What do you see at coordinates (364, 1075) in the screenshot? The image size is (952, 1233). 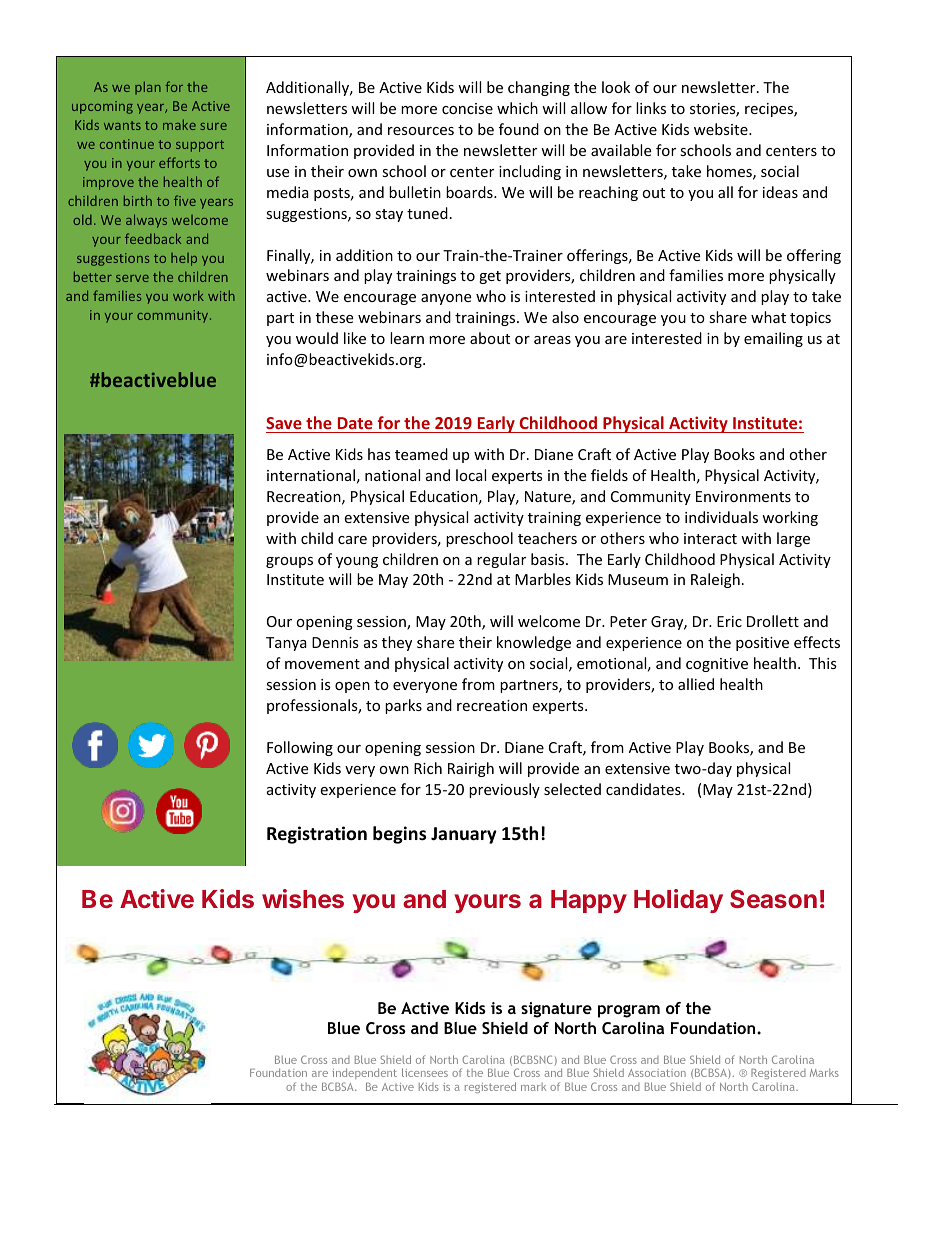 I see `independent` at bounding box center [364, 1075].
